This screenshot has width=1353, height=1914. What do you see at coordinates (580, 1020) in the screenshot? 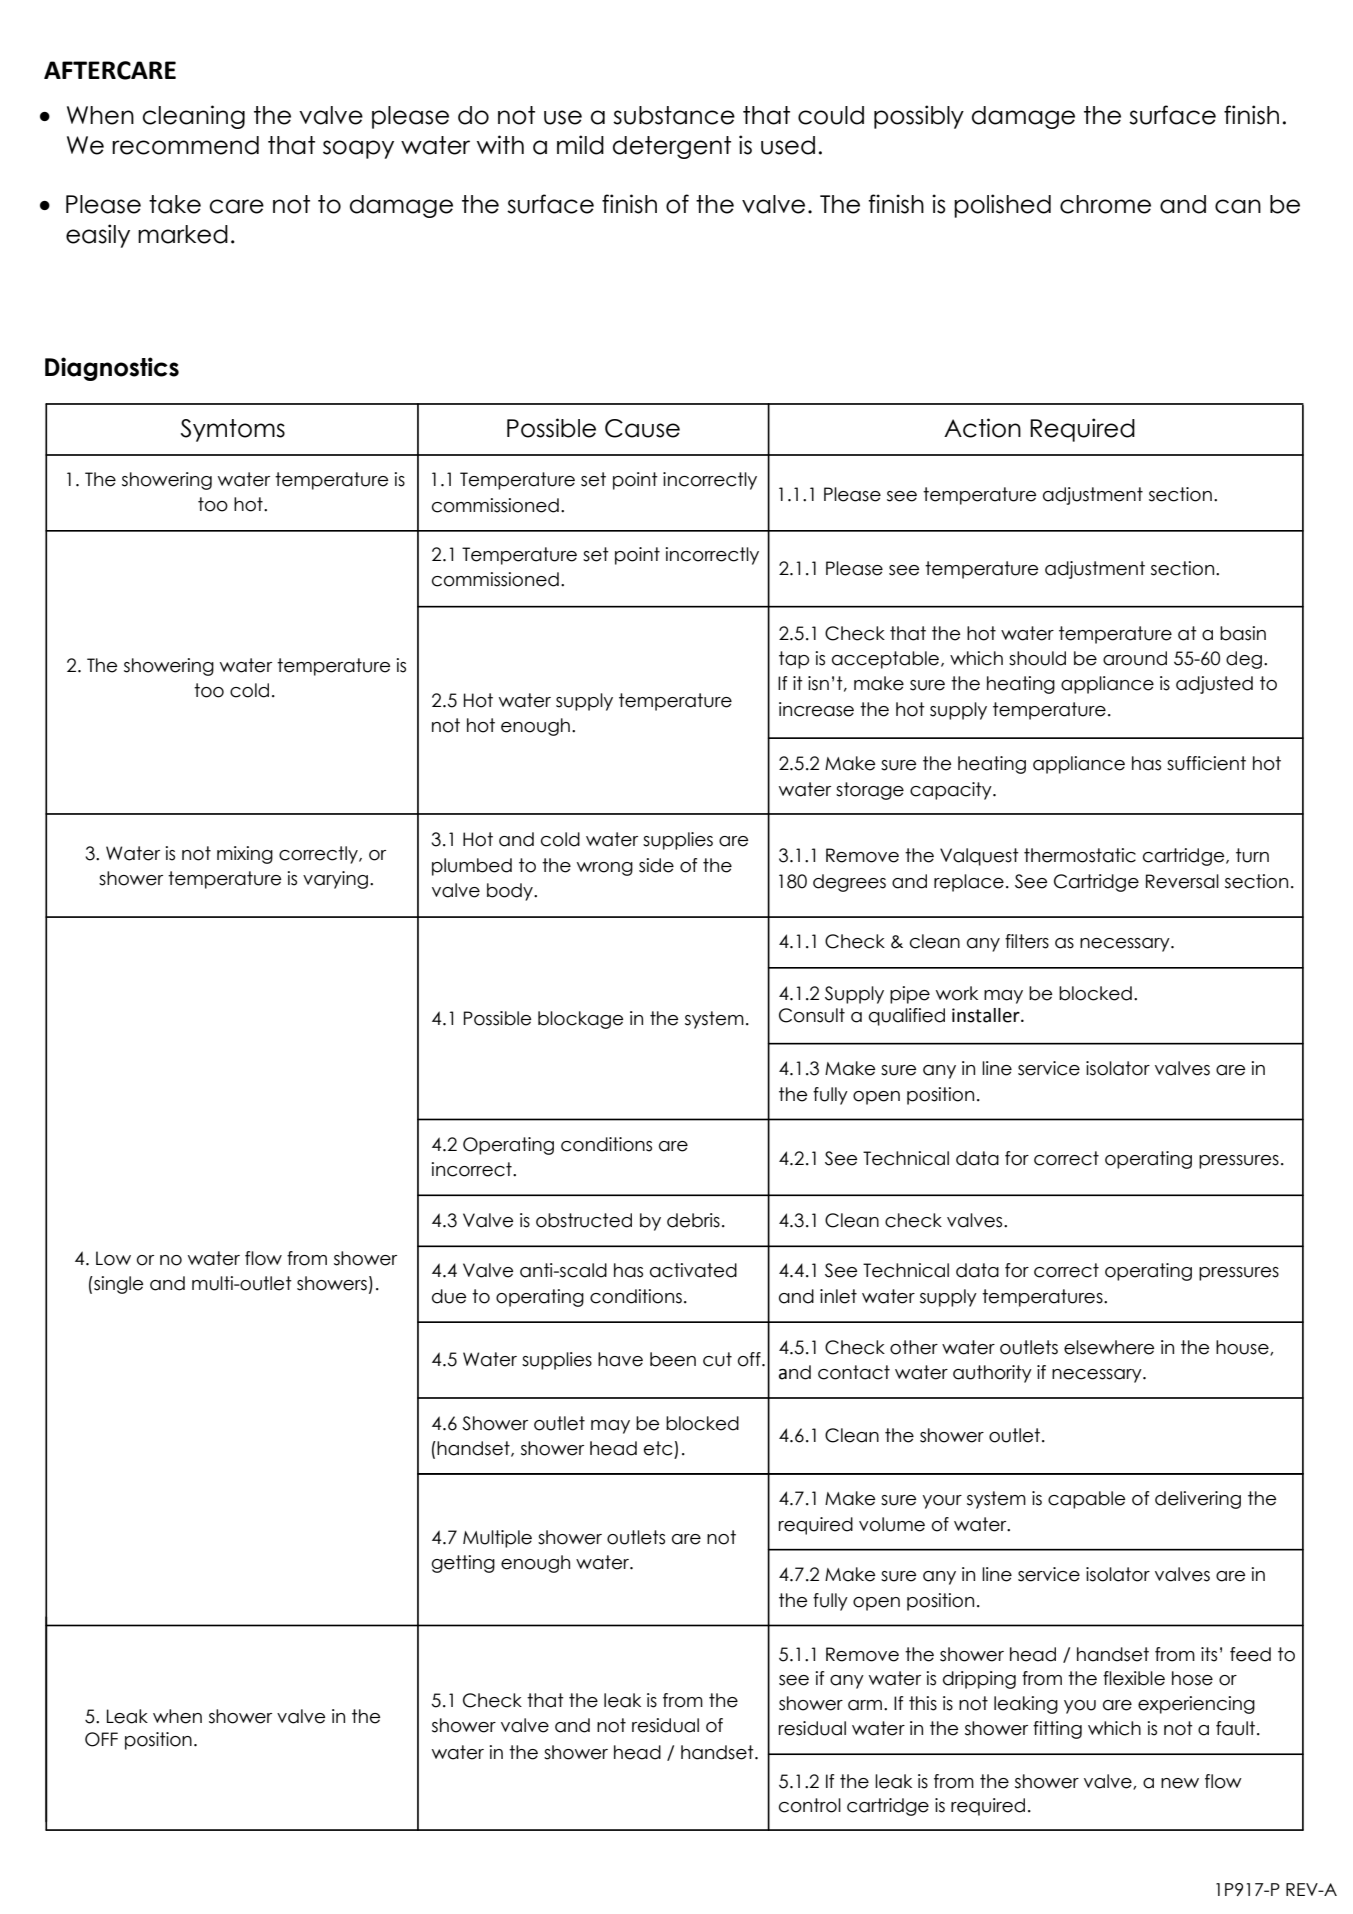
I see `blockage` at bounding box center [580, 1020].
